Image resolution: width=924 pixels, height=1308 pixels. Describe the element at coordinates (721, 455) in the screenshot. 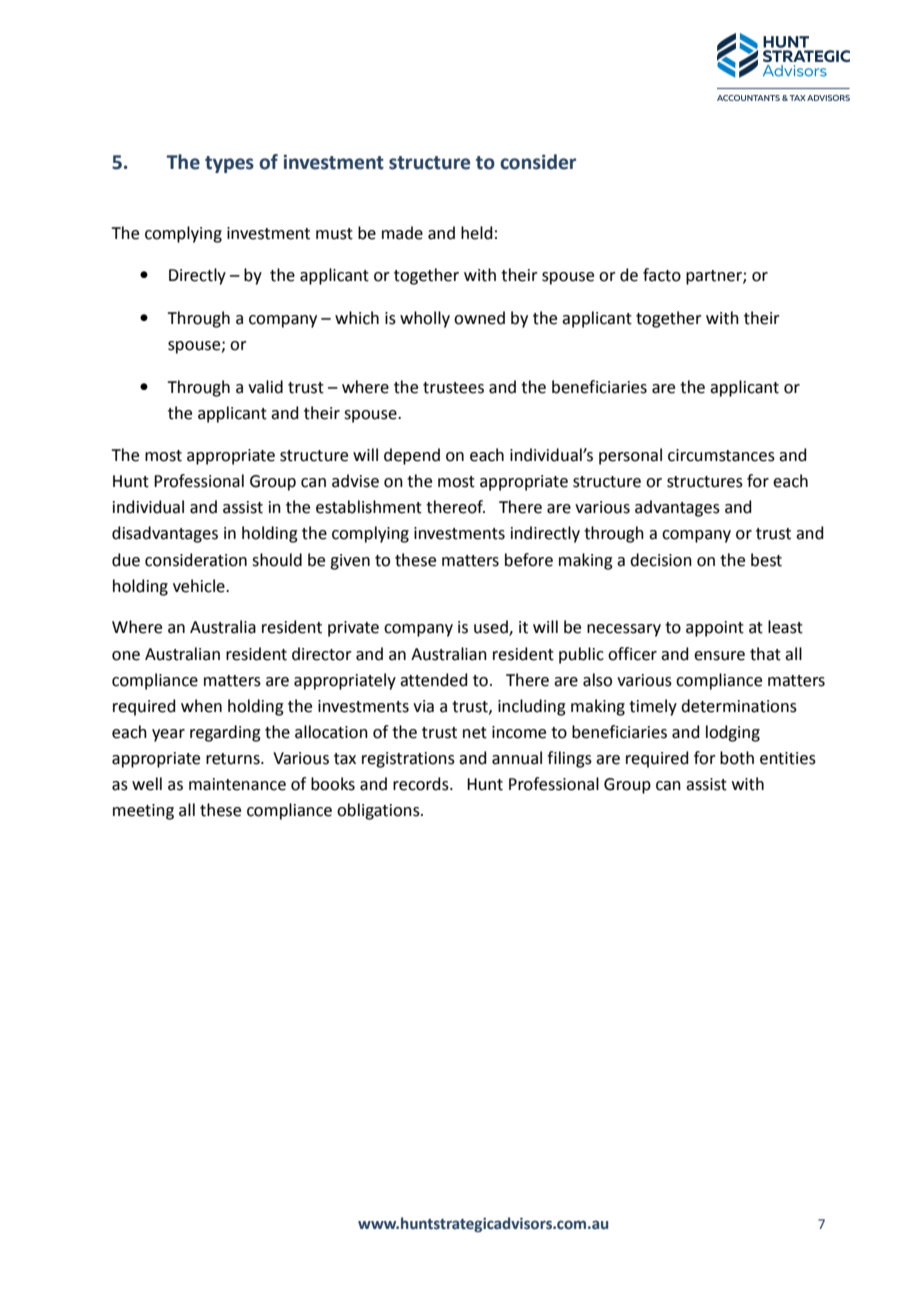

I see `circumstances` at that location.
